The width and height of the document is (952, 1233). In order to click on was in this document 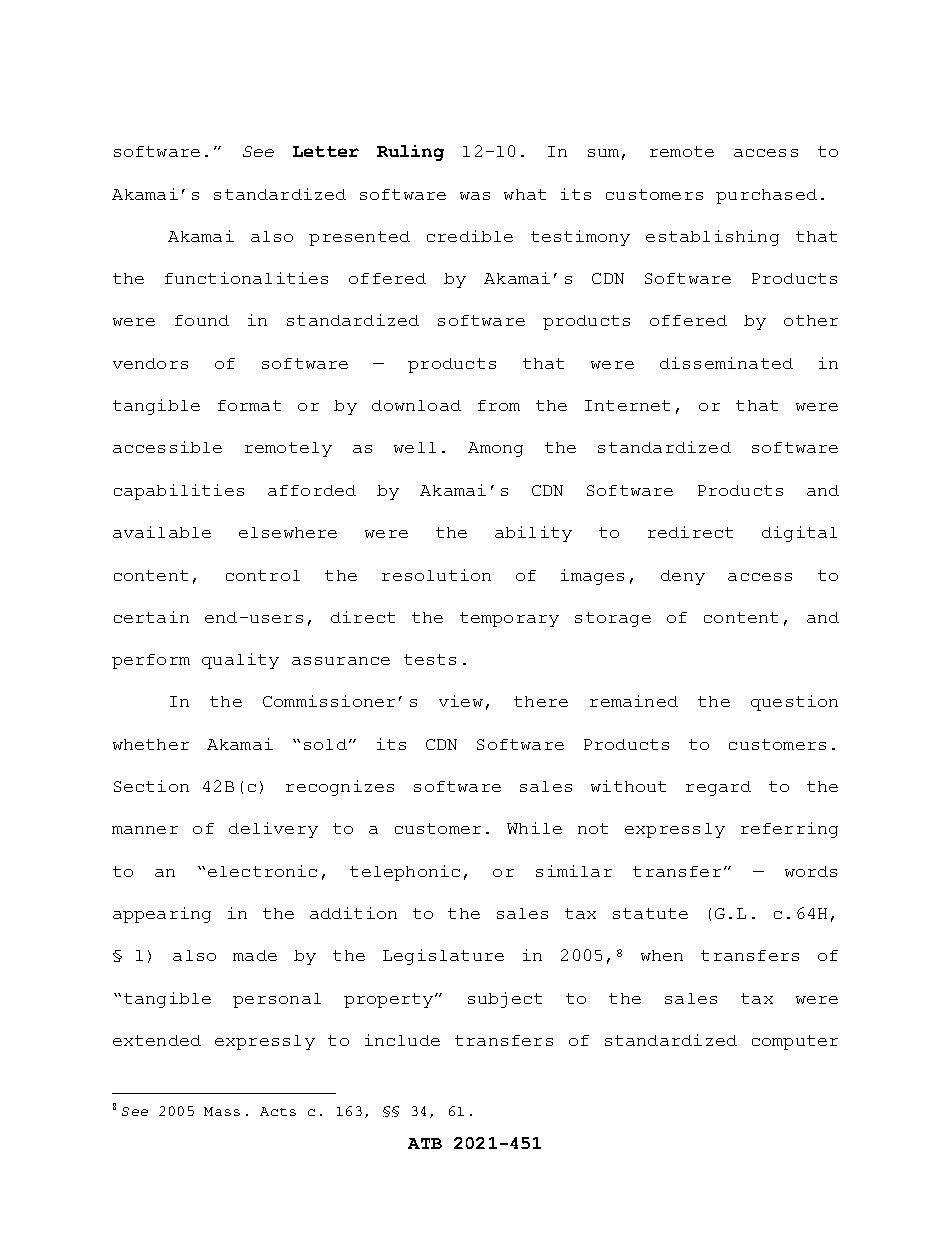, I will do `click(475, 196)`.
